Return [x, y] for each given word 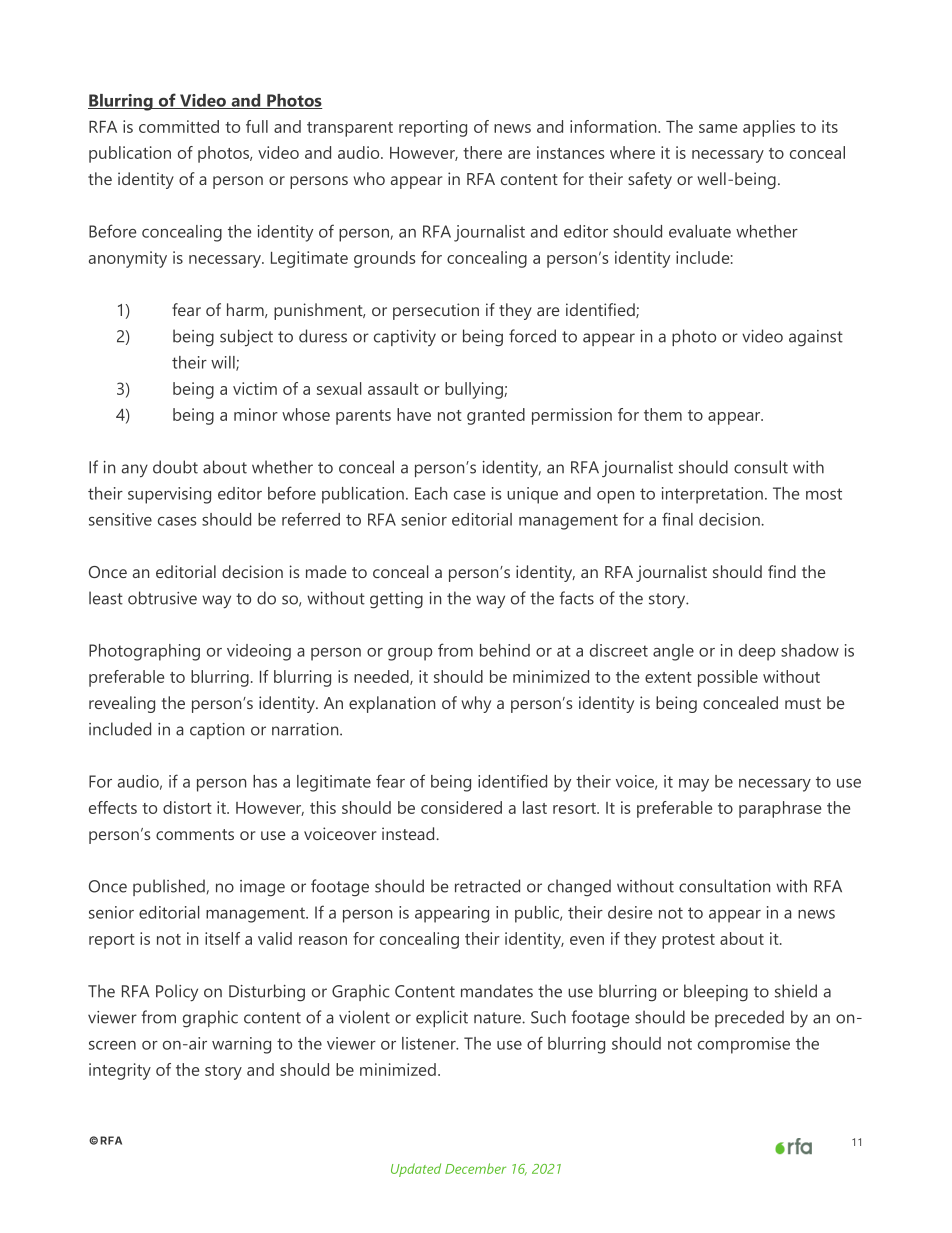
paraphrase [780, 809]
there [482, 152]
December [475, 1168]
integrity [120, 1071]
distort [187, 807]
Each [431, 493]
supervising [169, 495]
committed [179, 126]
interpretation [712, 495]
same [718, 128]
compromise [744, 1045]
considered [461, 807]
